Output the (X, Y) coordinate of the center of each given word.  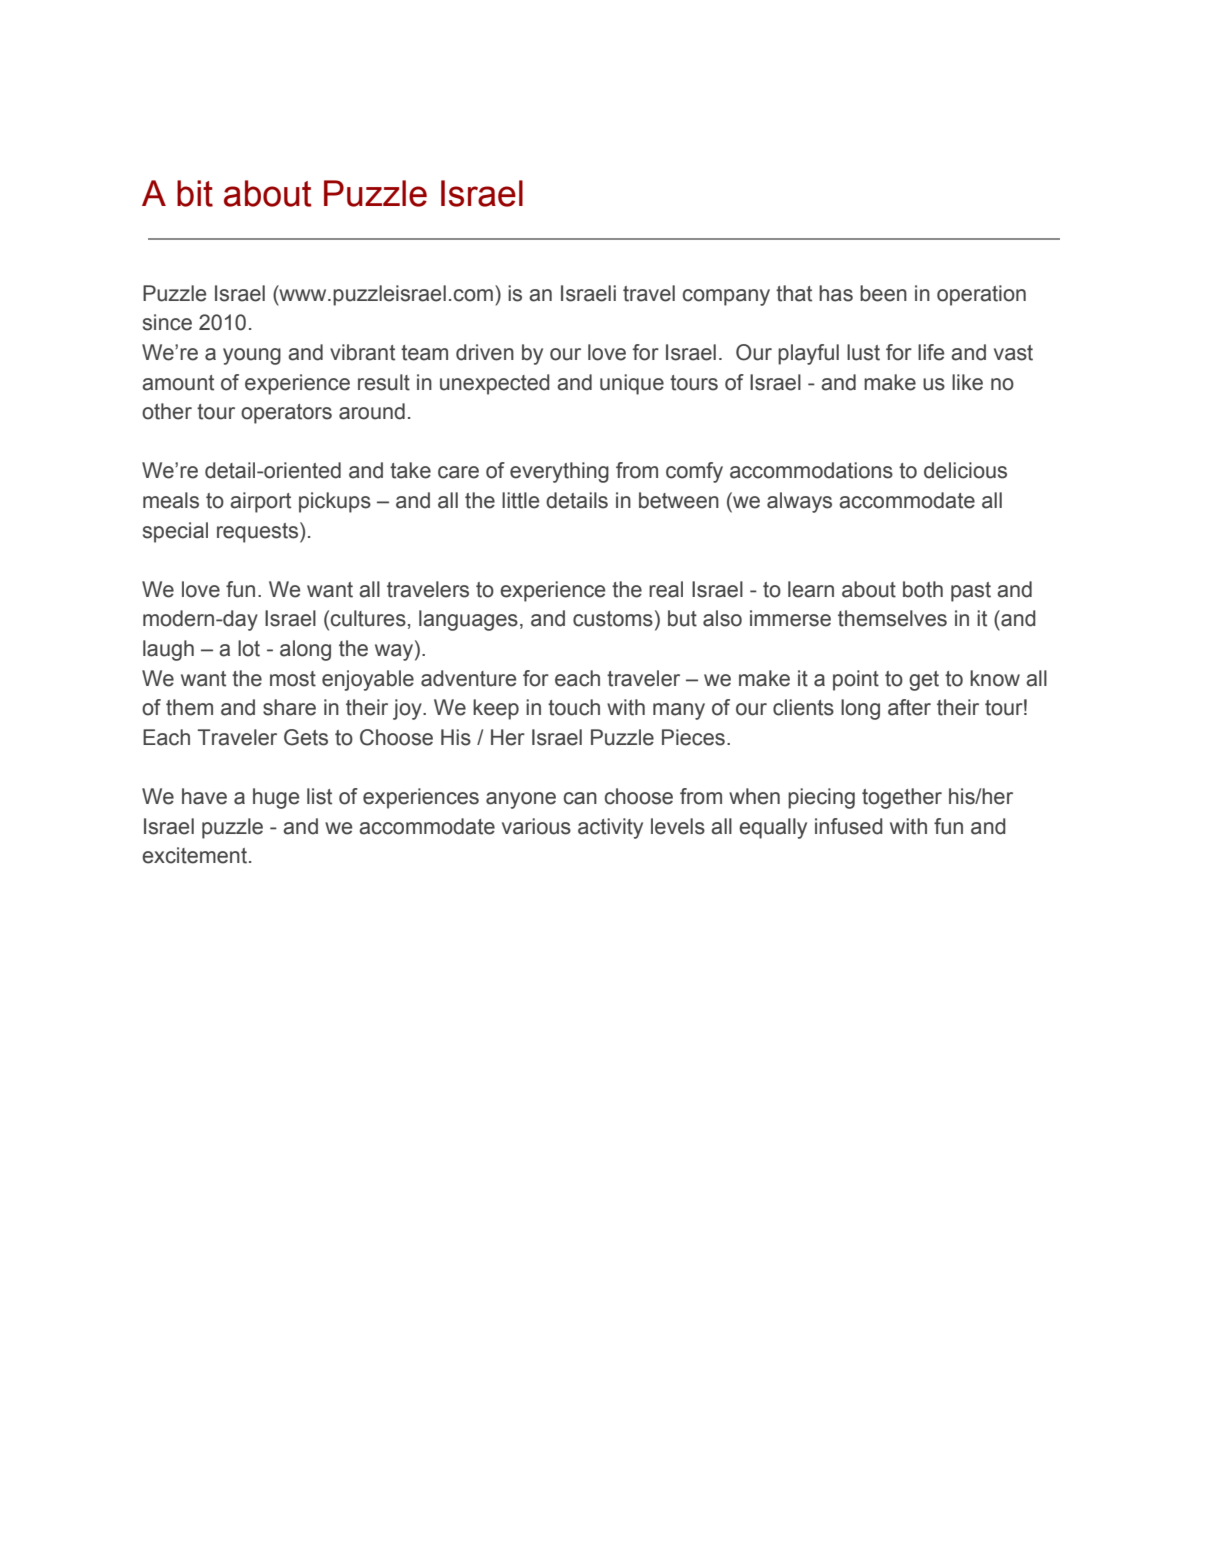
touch (574, 707)
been (883, 293)
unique (632, 384)
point (856, 680)
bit (195, 193)
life (931, 352)
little (520, 500)
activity (610, 828)
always (799, 502)
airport (260, 502)
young (252, 356)
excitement (194, 855)
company (726, 297)
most (293, 679)
